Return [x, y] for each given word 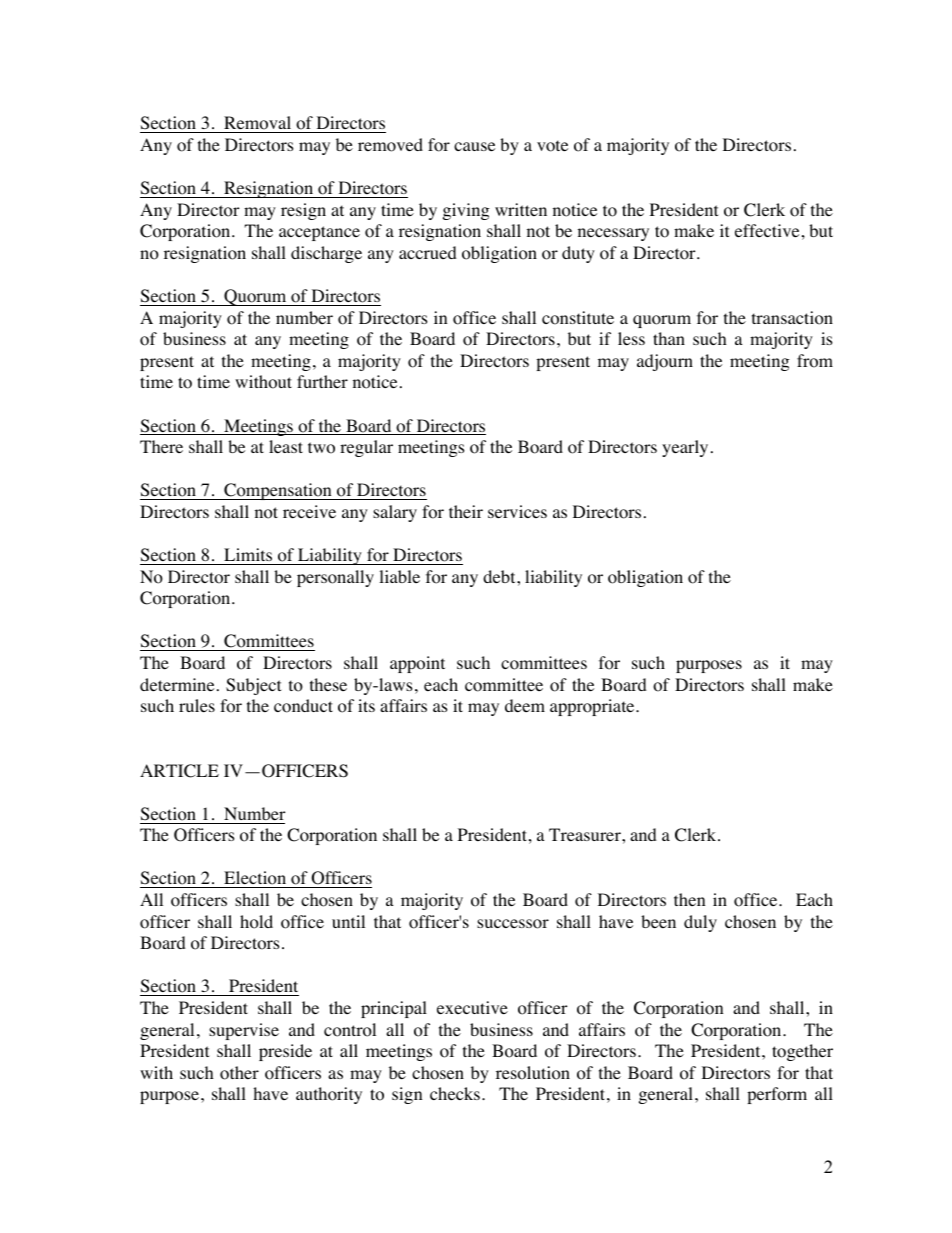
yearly [685, 448]
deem [525, 705]
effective [767, 230]
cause [474, 146]
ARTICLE [179, 771]
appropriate [593, 707]
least [286, 446]
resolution [533, 1073]
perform [777, 1095]
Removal [258, 124]
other [239, 1073]
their [466, 511]
